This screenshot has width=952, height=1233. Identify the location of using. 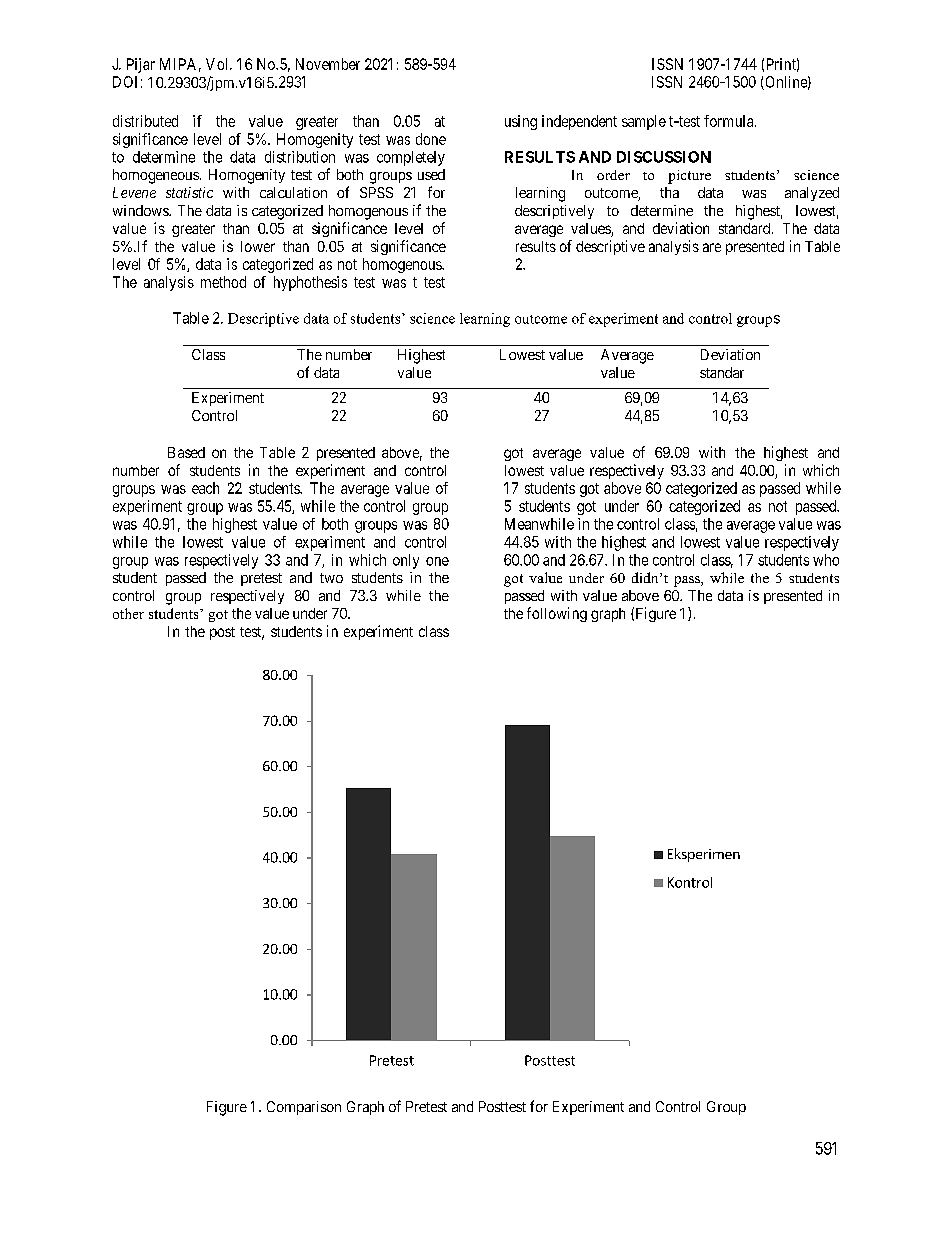
(521, 122).
